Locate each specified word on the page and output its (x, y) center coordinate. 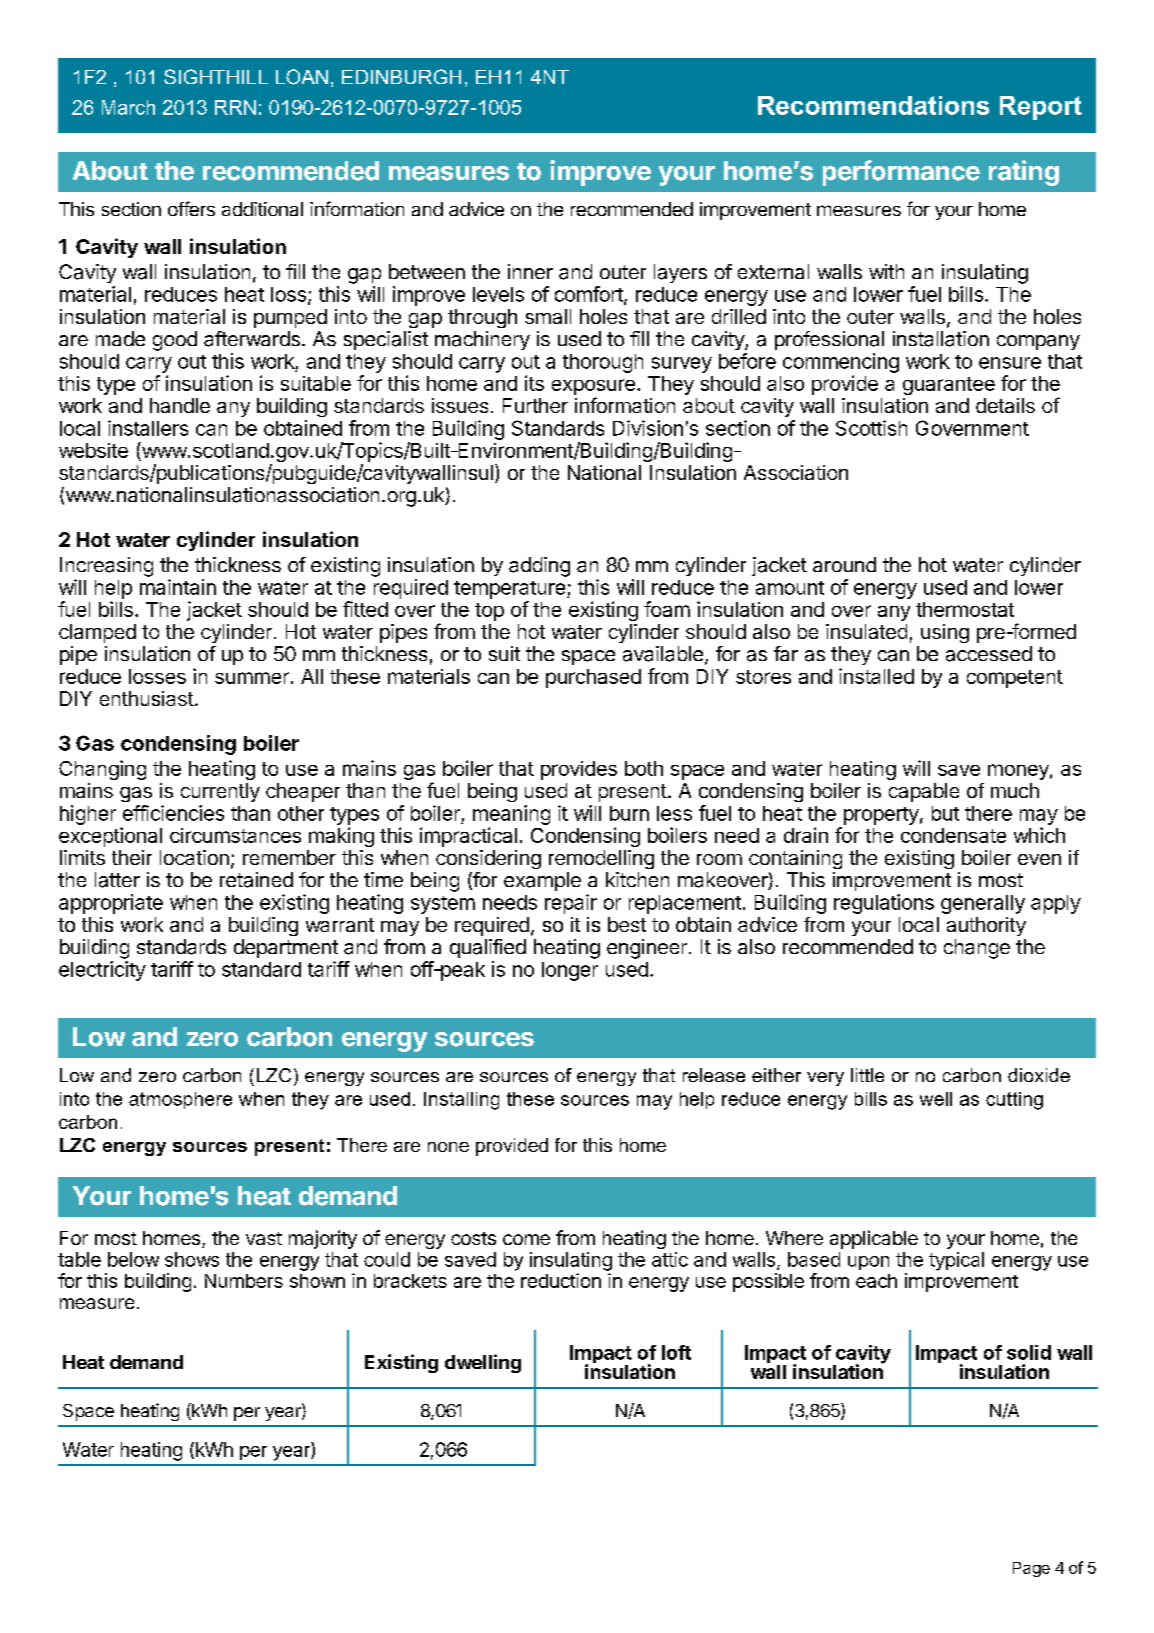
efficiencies (173, 813)
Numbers (244, 1281)
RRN (235, 107)
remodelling (601, 859)
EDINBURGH (401, 76)
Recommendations (873, 105)
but (945, 813)
